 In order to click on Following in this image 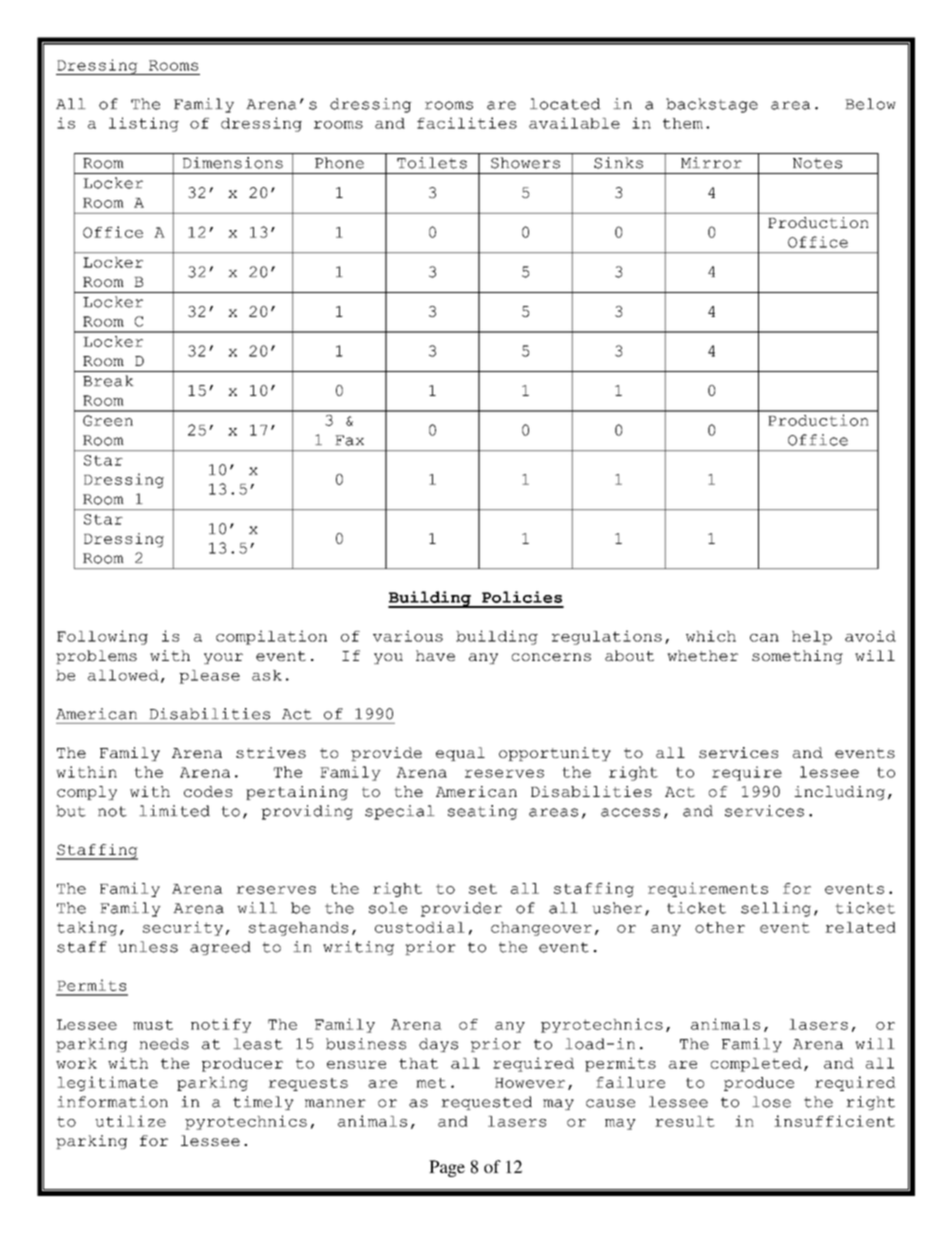, I will do `click(102, 637)`.
